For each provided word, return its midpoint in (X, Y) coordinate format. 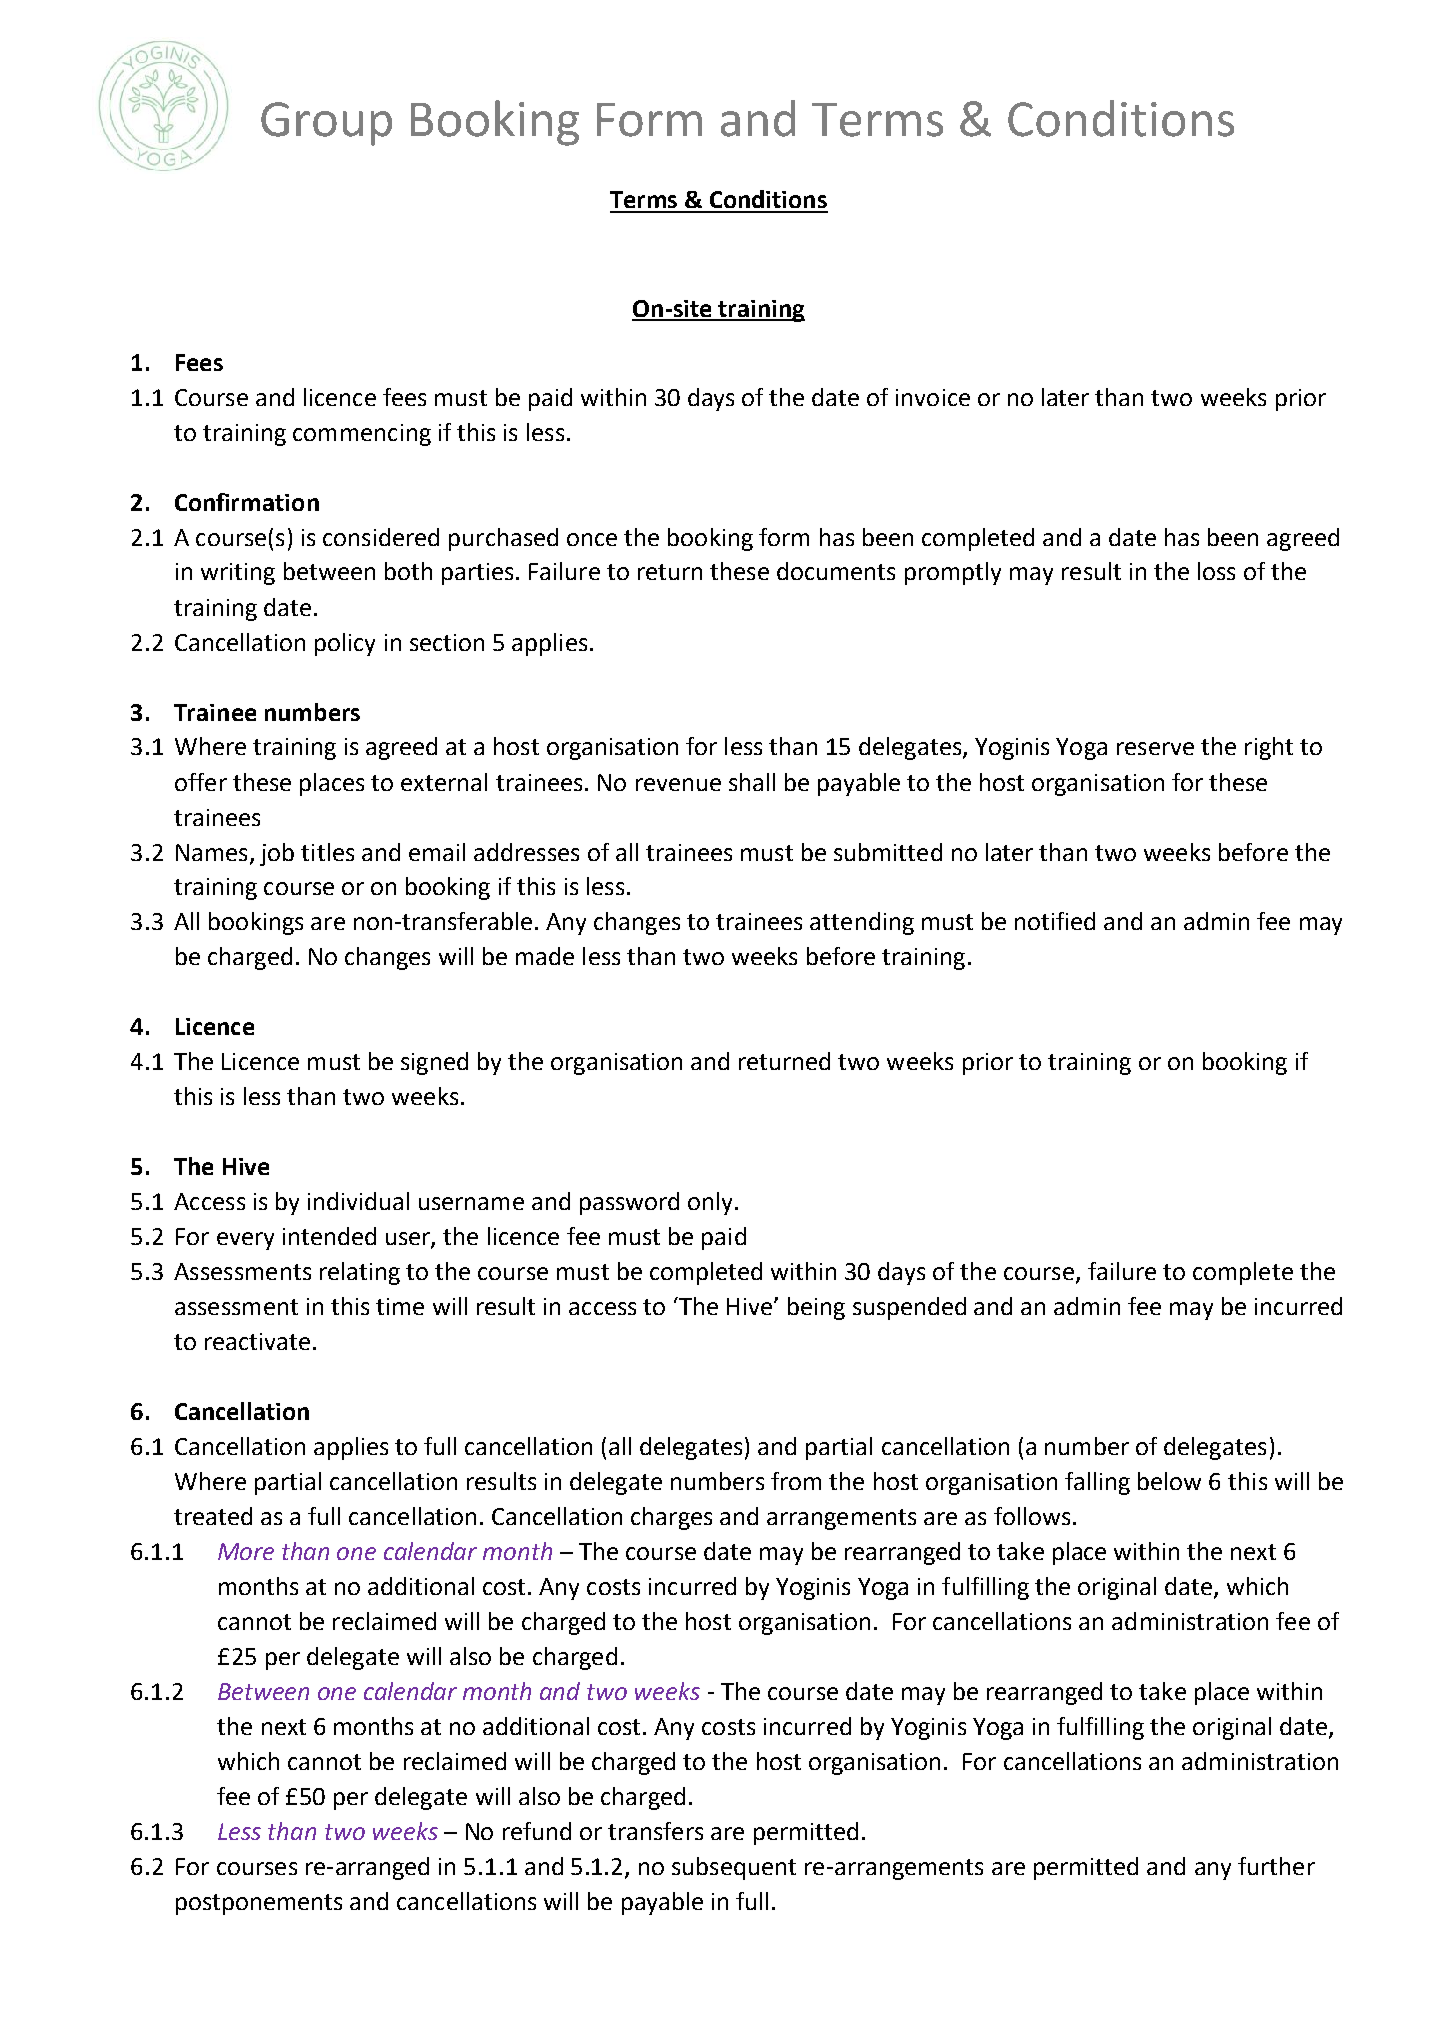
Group (326, 124)
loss (1216, 571)
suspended (909, 1308)
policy (345, 644)
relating (360, 1273)
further (1276, 1866)
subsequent (734, 1868)
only (710, 1203)
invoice (933, 397)
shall (752, 782)
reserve (1155, 748)
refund (537, 1831)
